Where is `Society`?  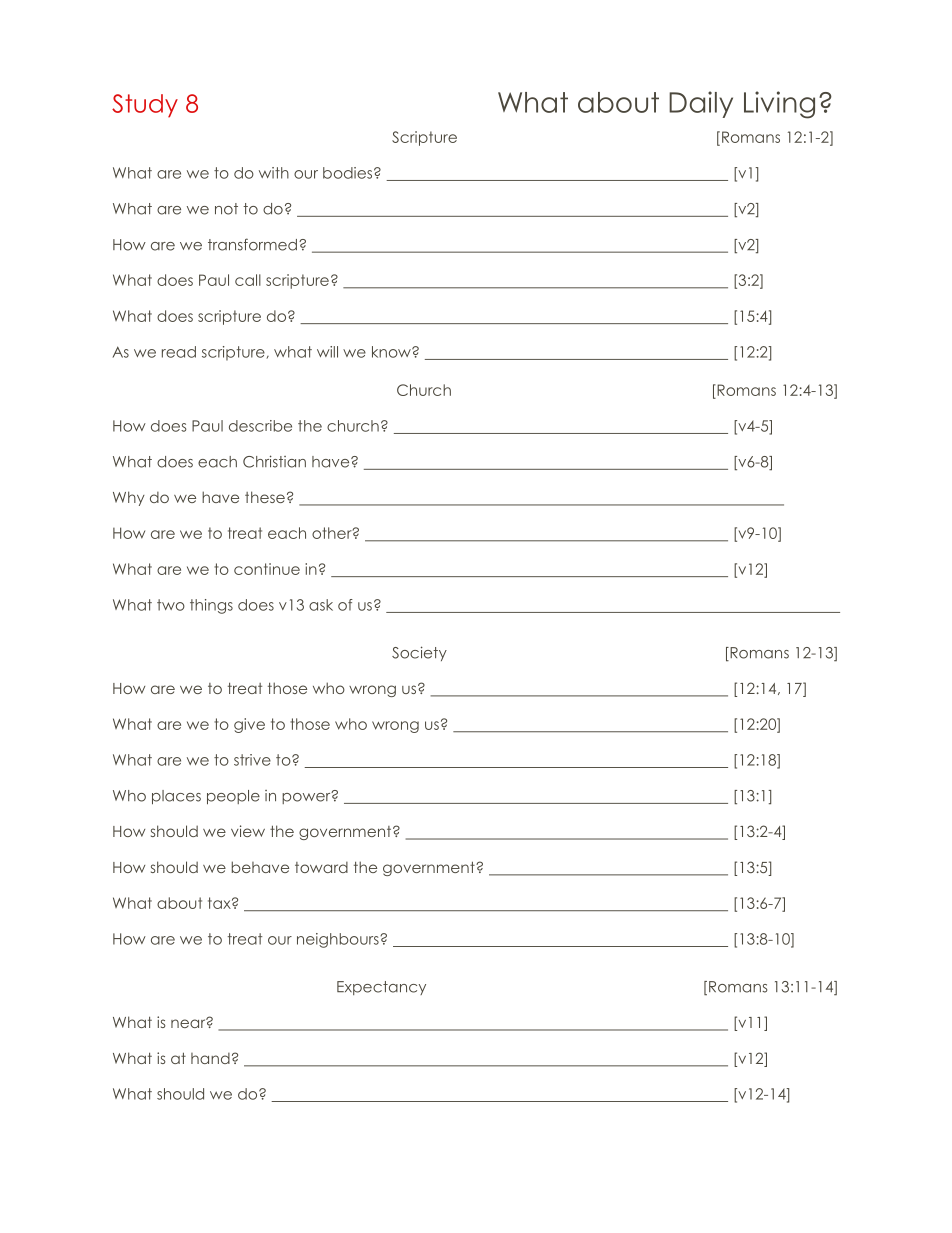 Society is located at coordinates (419, 653).
